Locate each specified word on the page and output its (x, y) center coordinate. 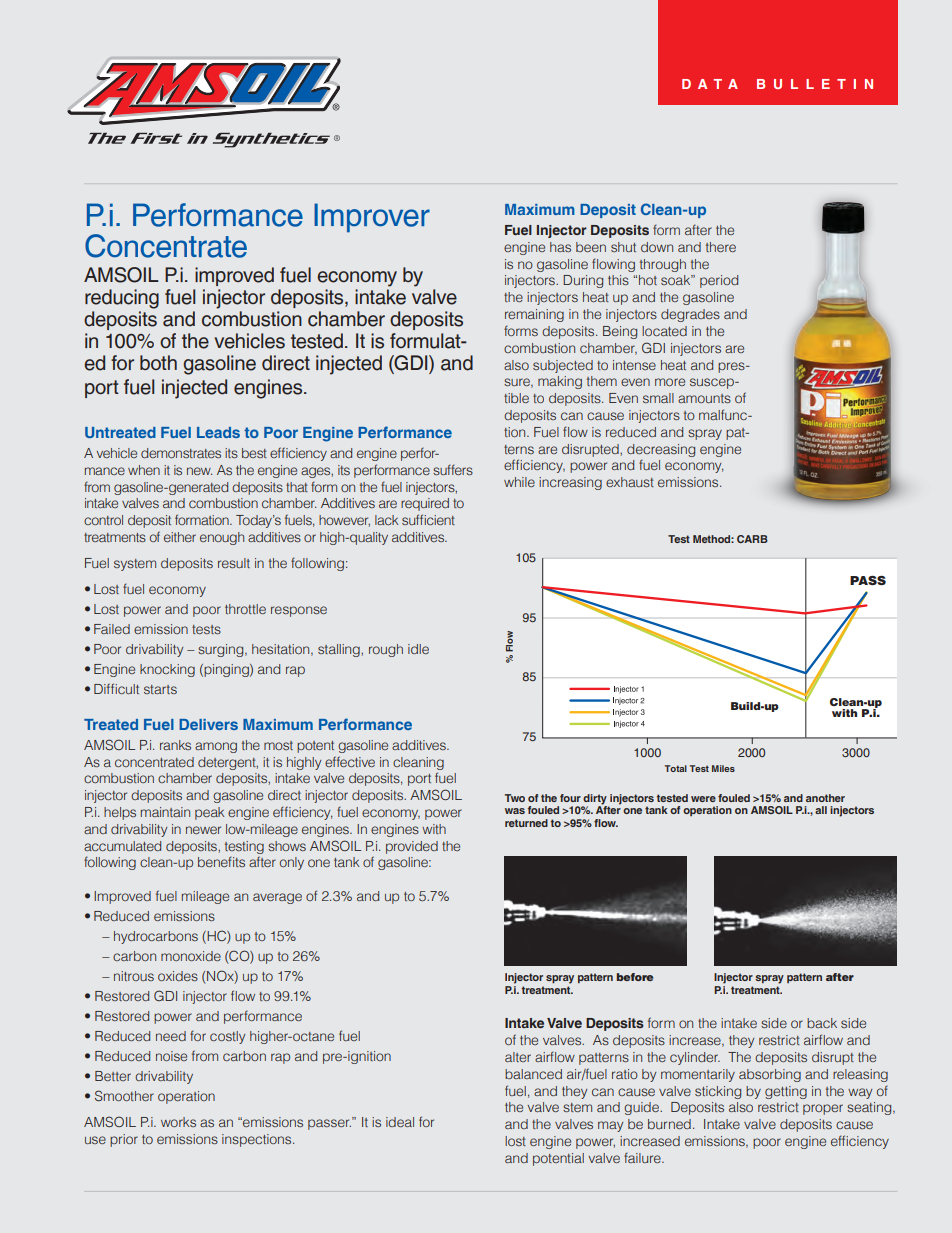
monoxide (191, 956)
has (560, 247)
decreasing (661, 450)
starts (160, 689)
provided (412, 847)
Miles (723, 768)
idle (418, 649)
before (635, 977)
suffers (453, 470)
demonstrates (181, 453)
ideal (400, 1122)
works (178, 1122)
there (721, 247)
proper (823, 1109)
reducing (122, 299)
